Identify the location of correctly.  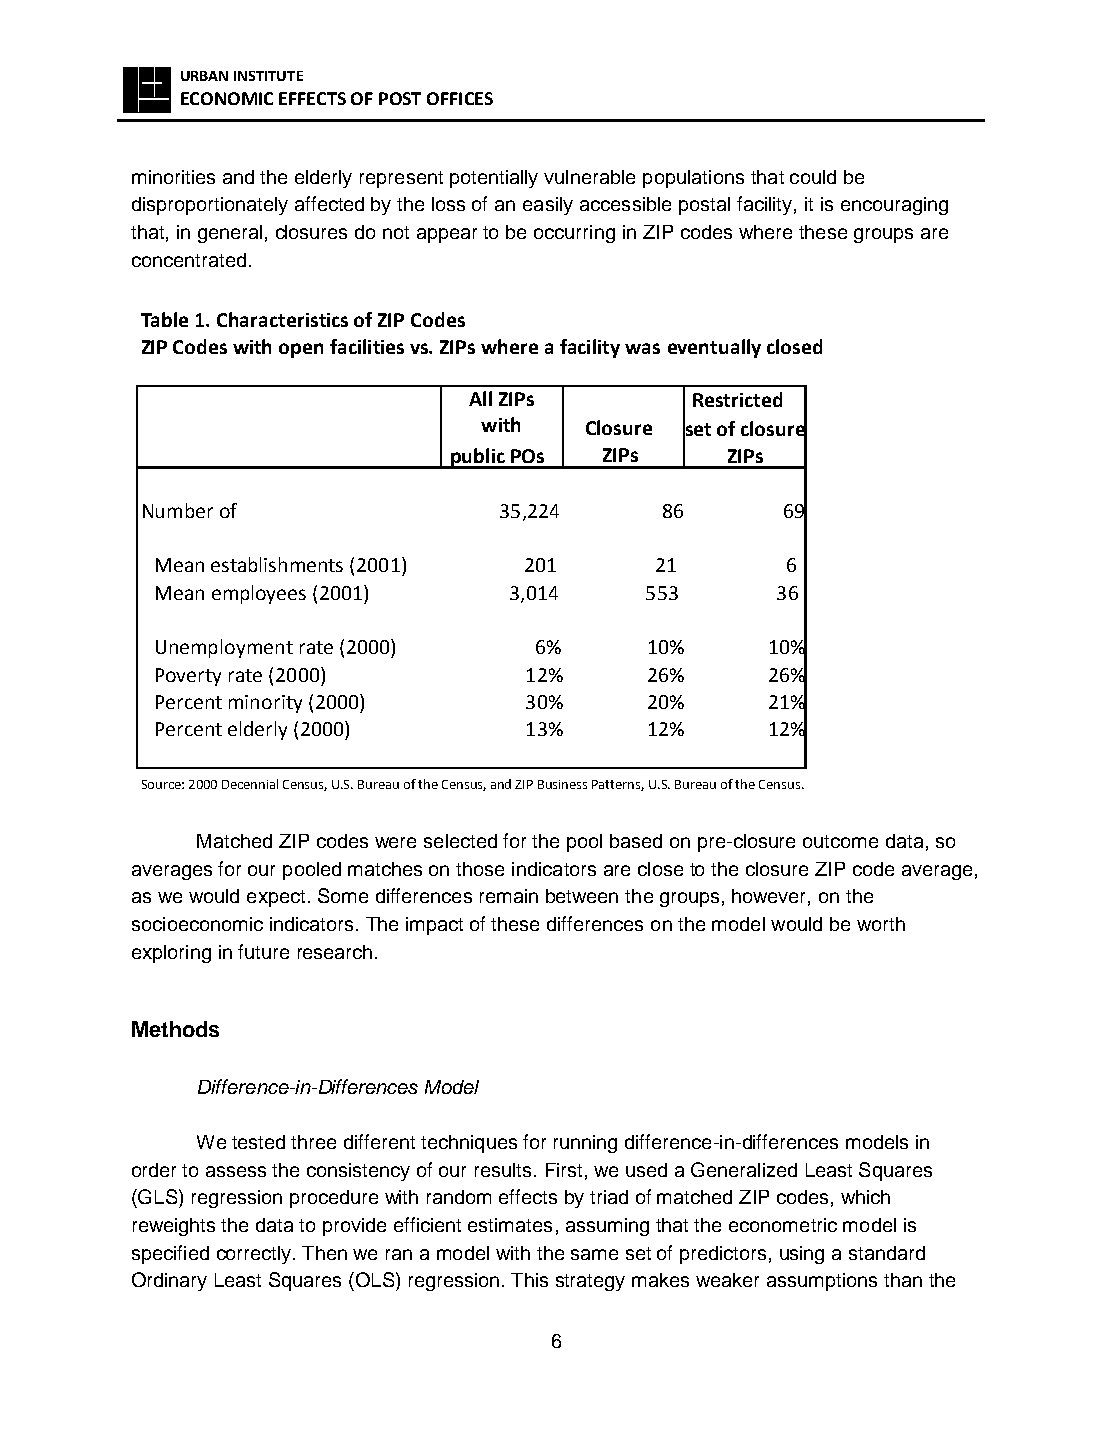
(254, 1255).
